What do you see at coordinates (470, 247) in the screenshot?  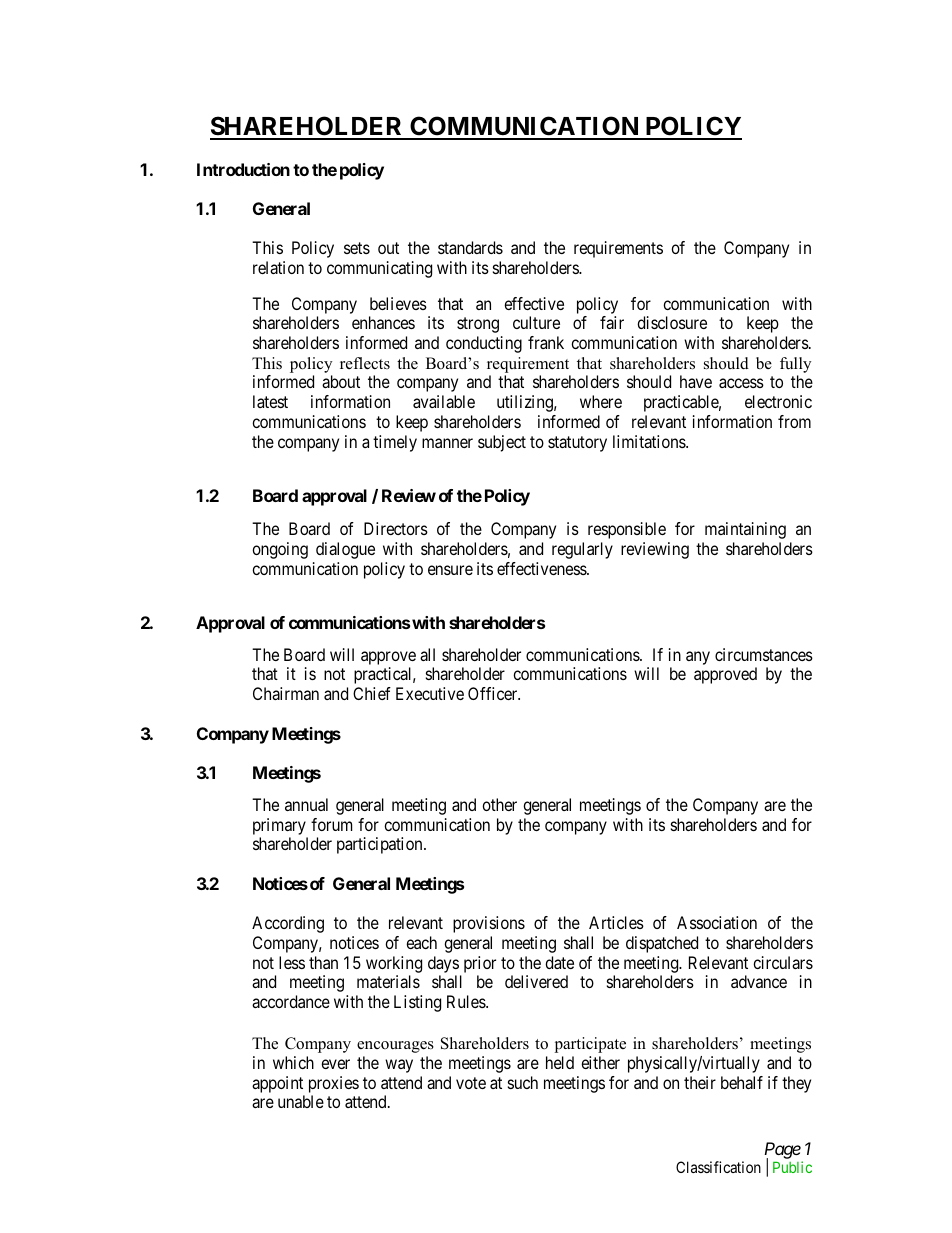 I see `standards` at bounding box center [470, 247].
